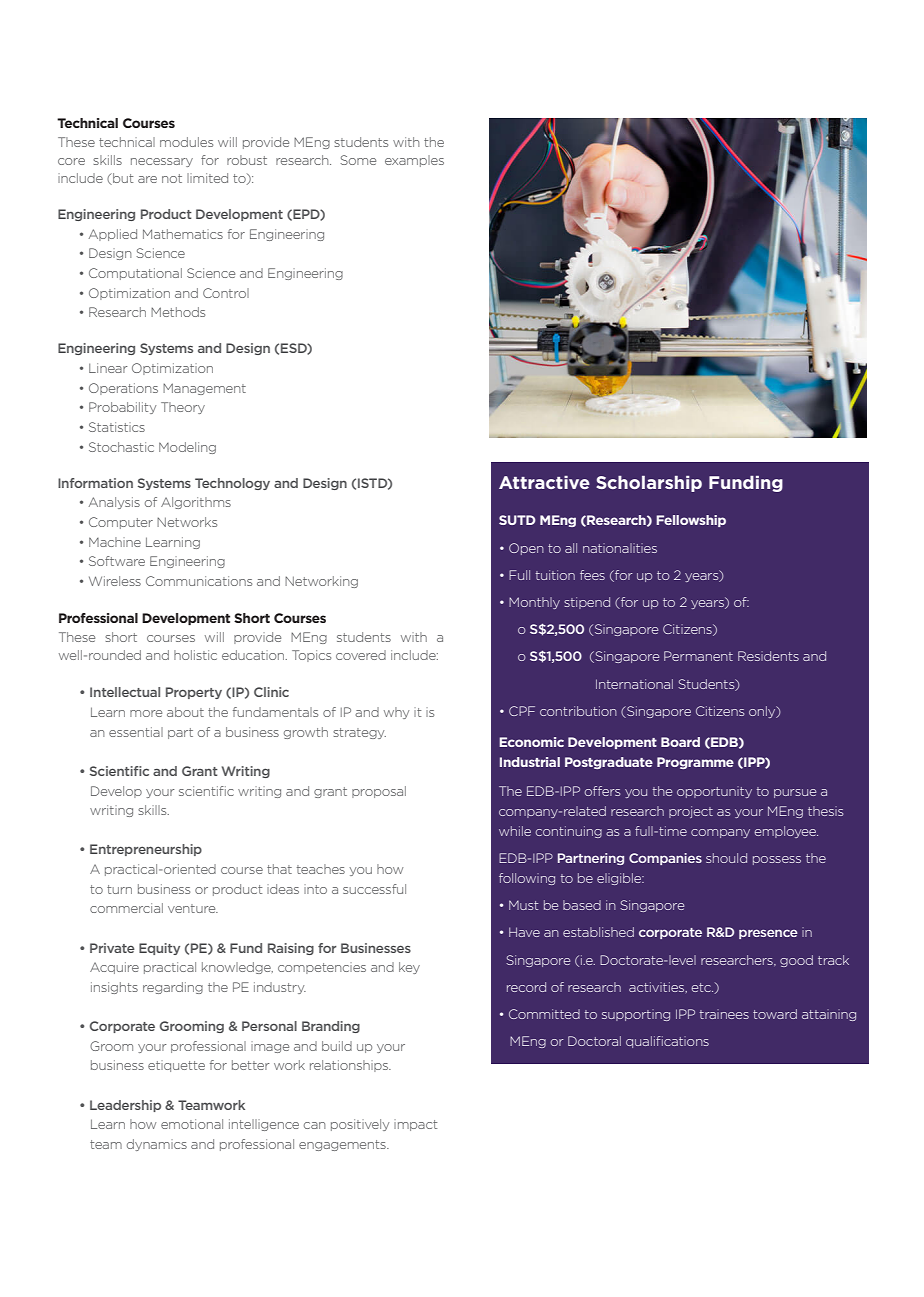  I want to click on following, so click(527, 879).
